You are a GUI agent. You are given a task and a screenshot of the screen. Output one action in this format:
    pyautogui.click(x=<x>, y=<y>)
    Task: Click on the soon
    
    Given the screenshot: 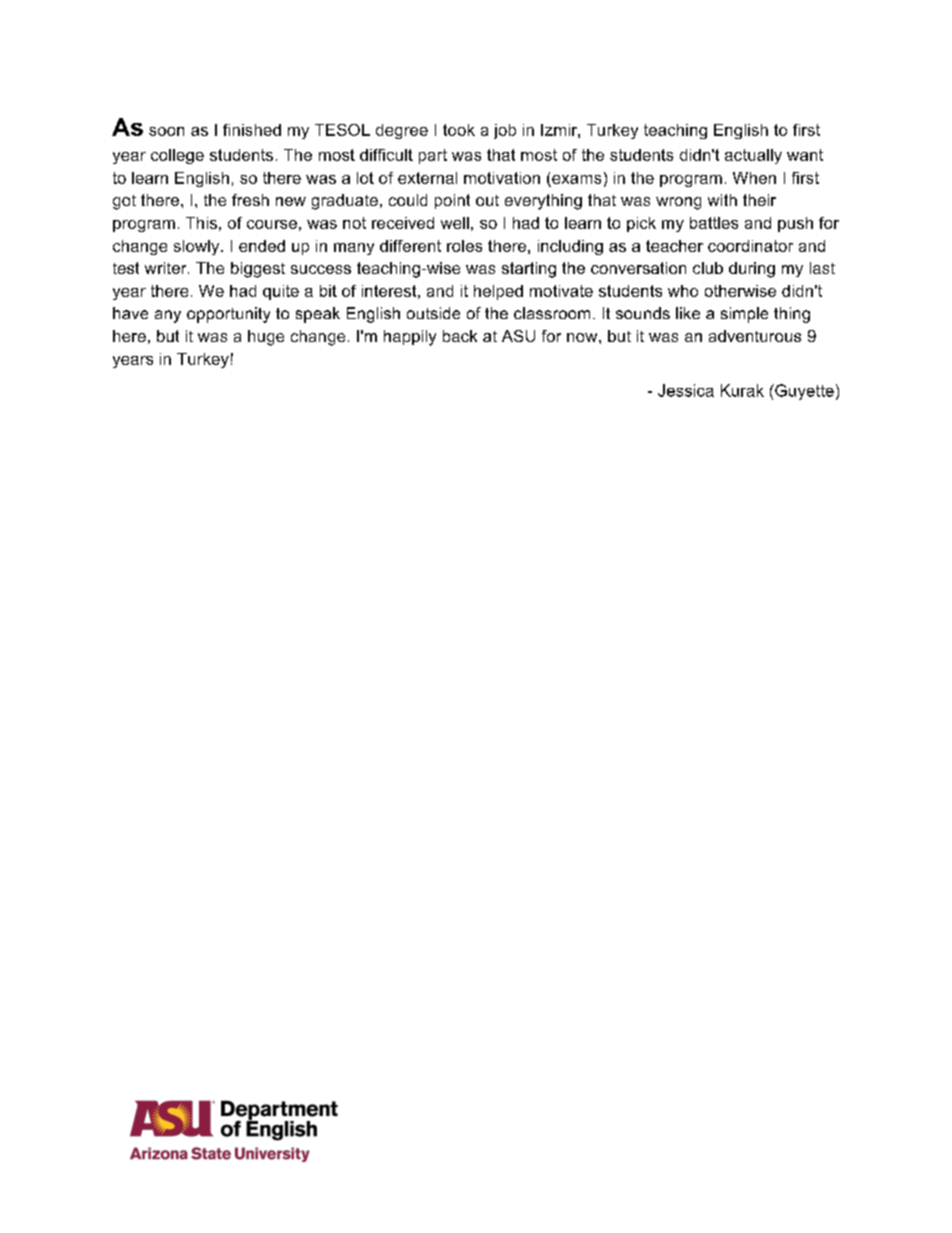 What is the action you would take?
    pyautogui.click(x=166, y=131)
